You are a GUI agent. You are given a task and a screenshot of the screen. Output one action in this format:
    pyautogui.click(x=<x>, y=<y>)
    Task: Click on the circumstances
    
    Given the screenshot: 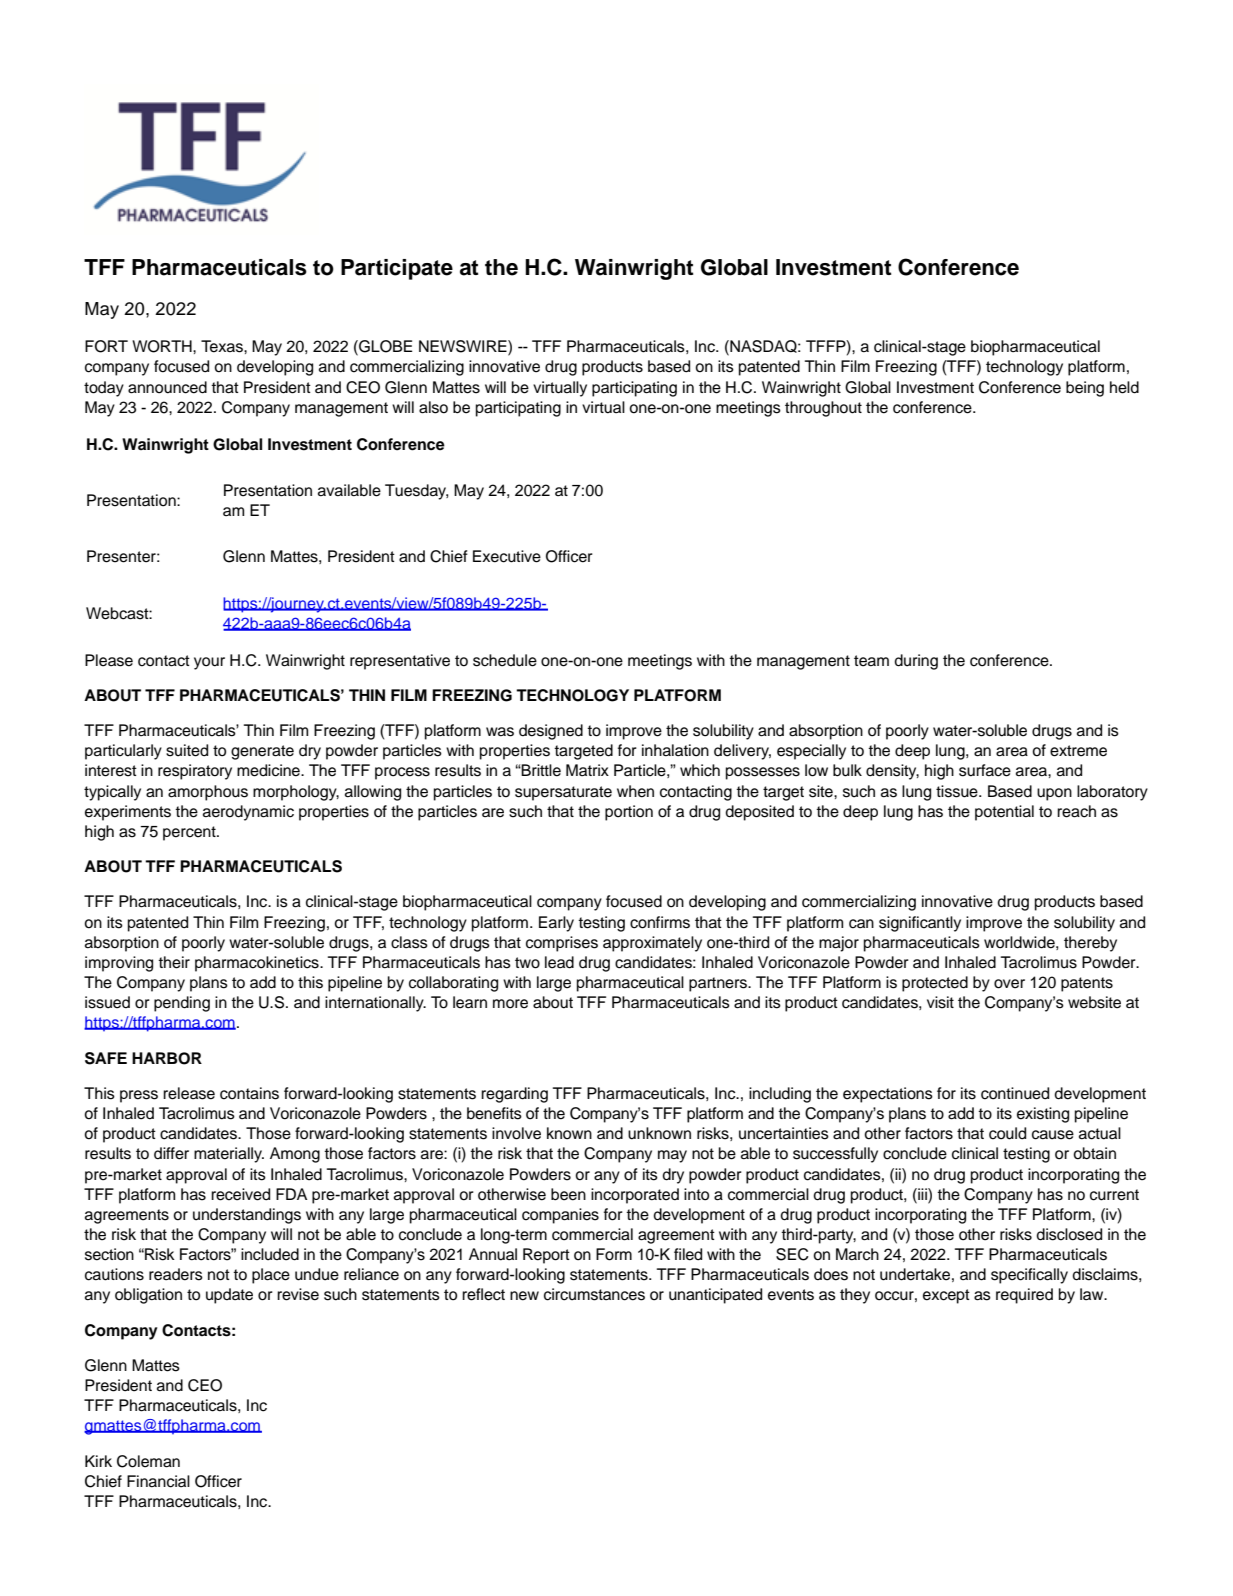 What is the action you would take?
    pyautogui.click(x=594, y=1294)
